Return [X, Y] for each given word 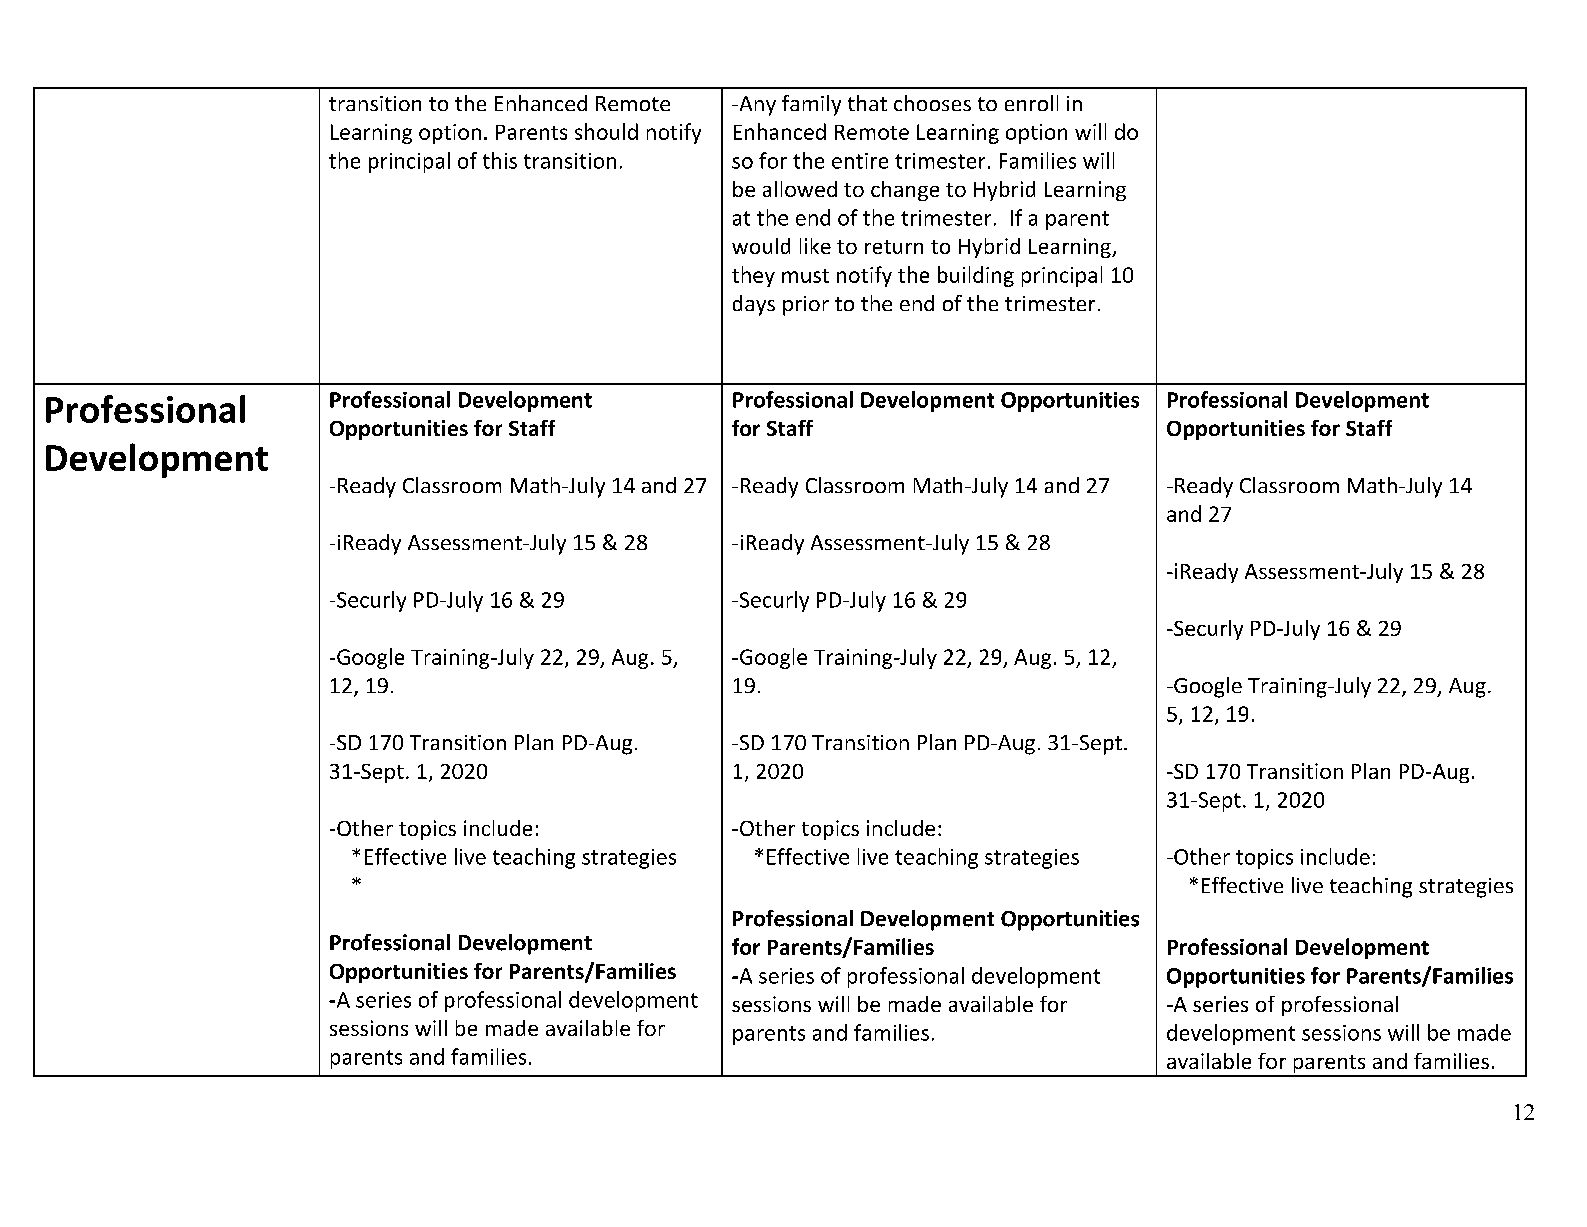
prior [806, 306]
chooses [932, 103]
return [894, 247]
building [976, 276]
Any [756, 106]
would [761, 246]
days [754, 305]
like [815, 246]
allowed [800, 189]
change [905, 191]
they [753, 276]
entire [860, 161]
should [606, 131]
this [500, 160]
